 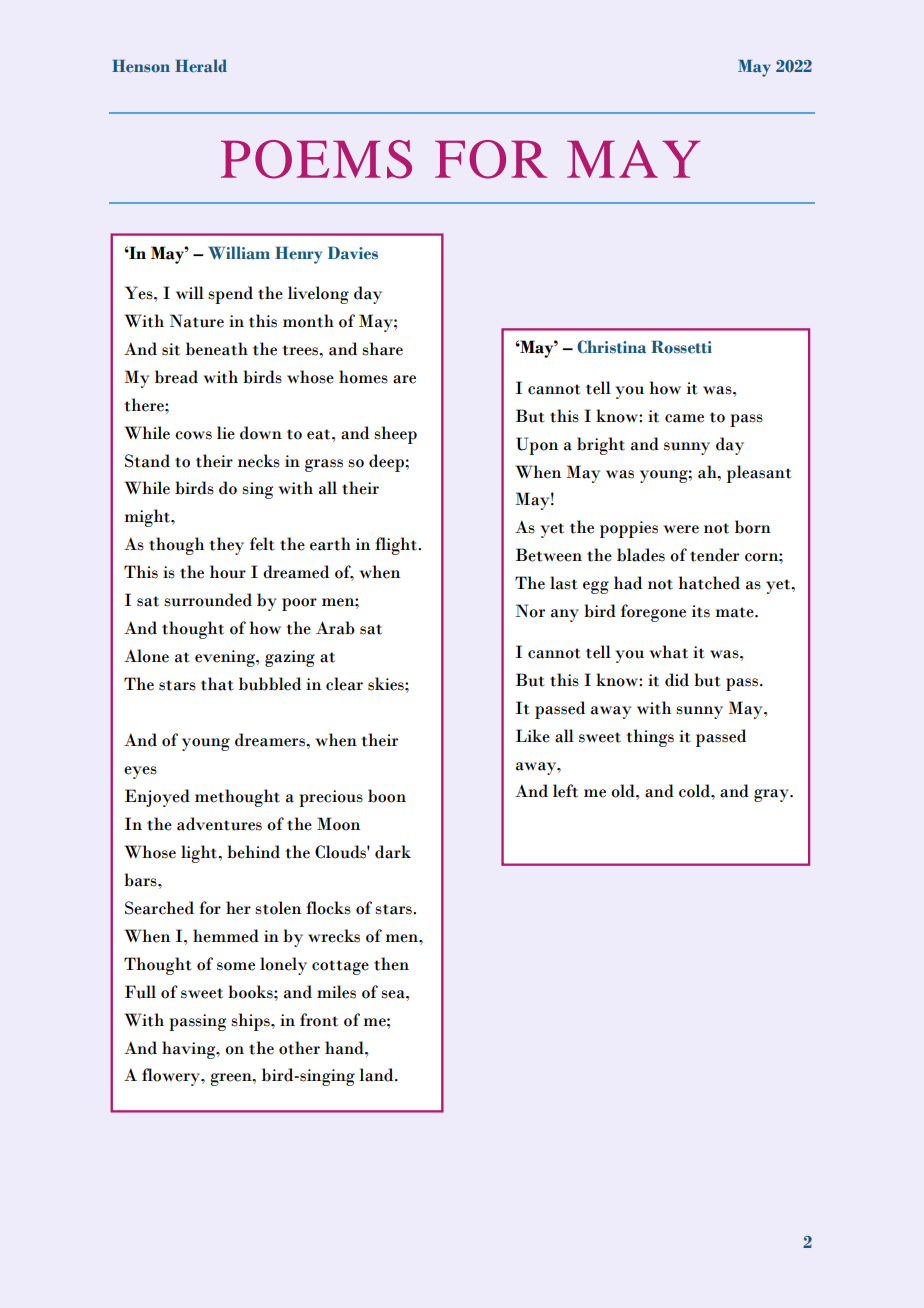 I want to click on POEMS, so click(x=316, y=159).
